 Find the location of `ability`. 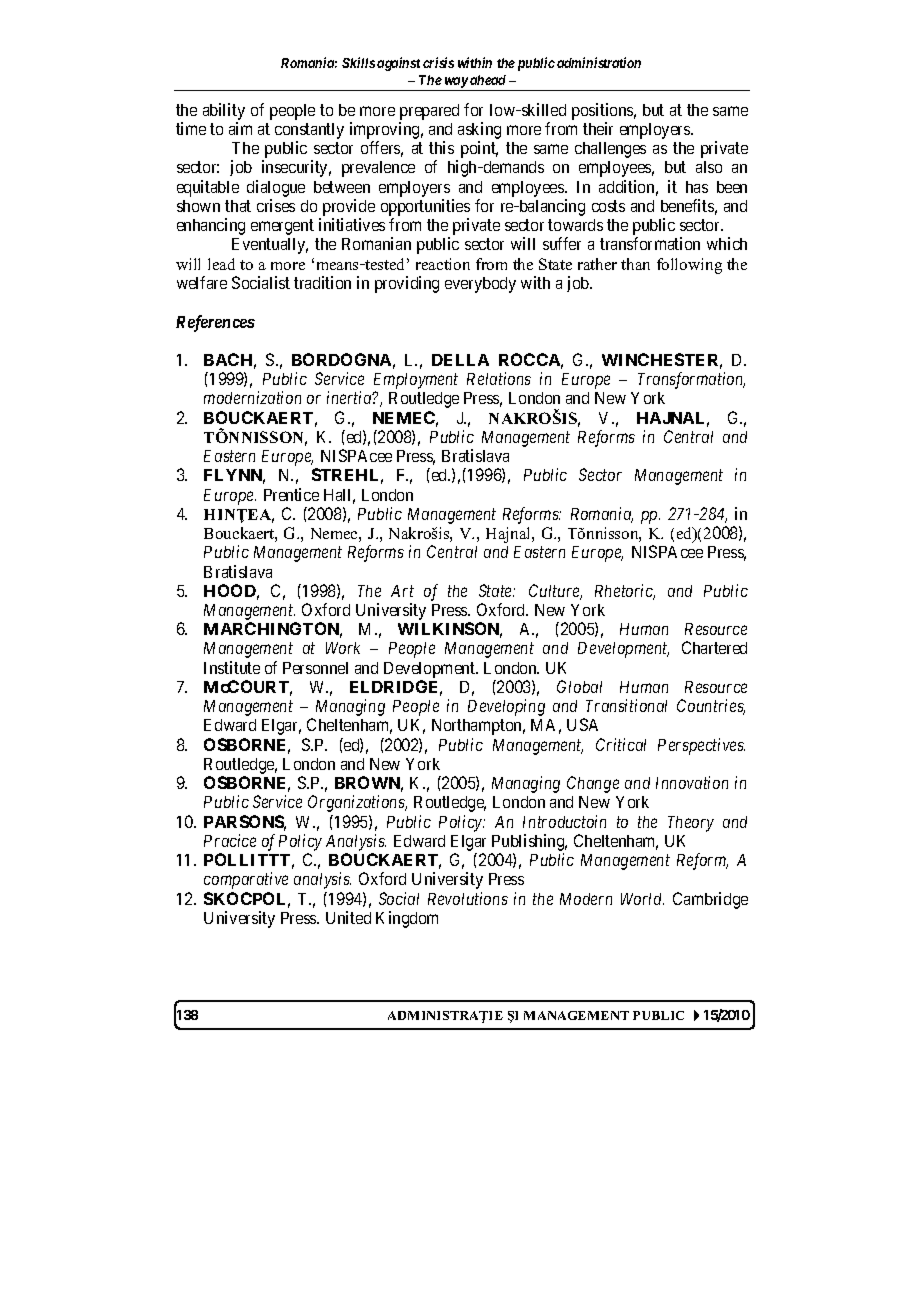

ability is located at coordinates (224, 111).
